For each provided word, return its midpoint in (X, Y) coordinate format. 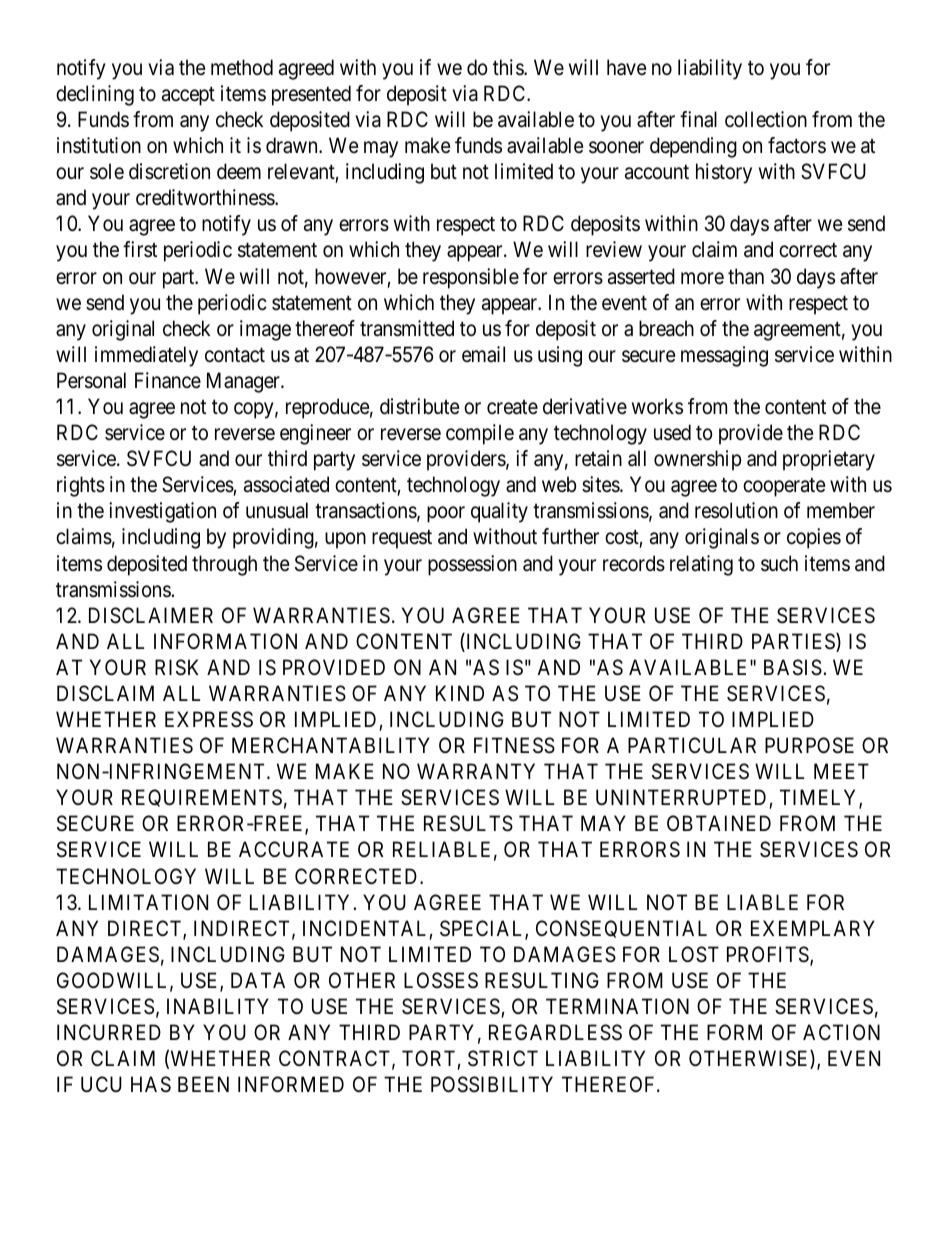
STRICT (503, 1058)
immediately (146, 356)
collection (766, 119)
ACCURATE (294, 849)
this (509, 67)
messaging (724, 356)
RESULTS (468, 823)
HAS (151, 1084)
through (224, 565)
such (779, 563)
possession (472, 565)
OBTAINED (719, 823)
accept (188, 96)
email (483, 354)
